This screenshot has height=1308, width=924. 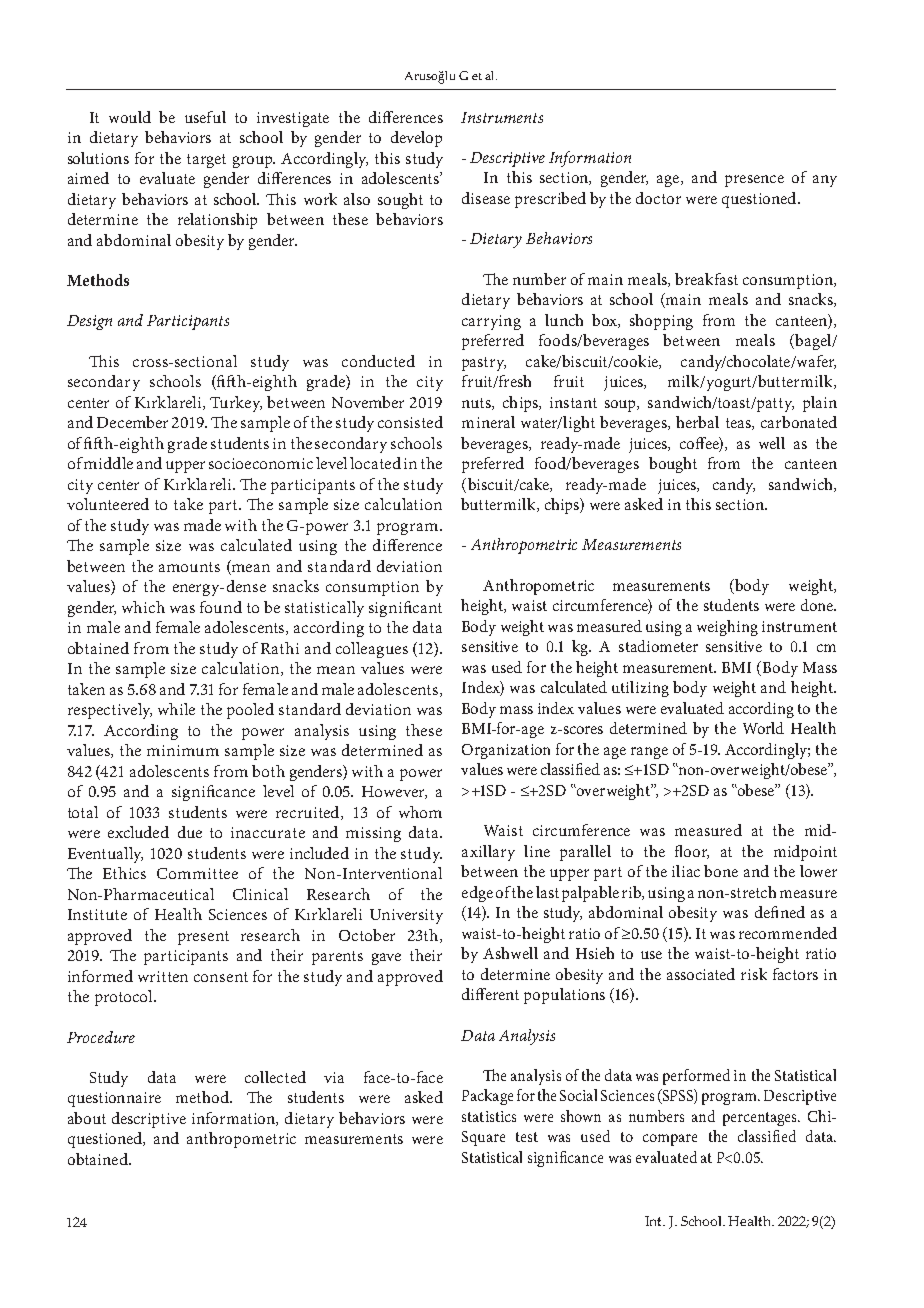 I want to click on while, so click(x=176, y=709).
